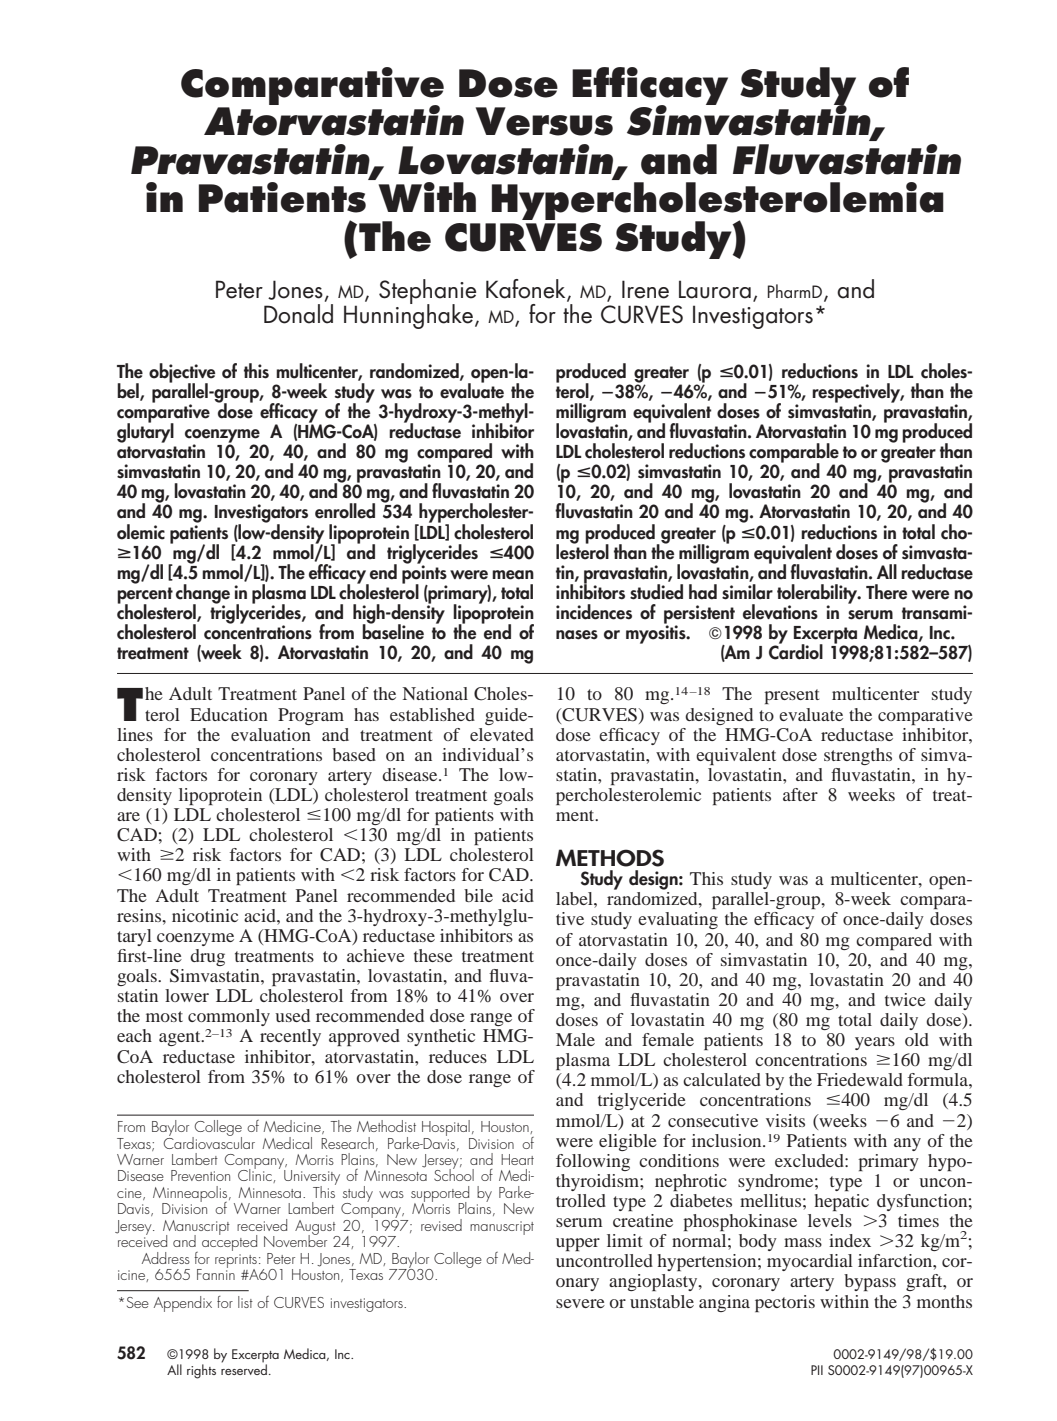 The image size is (1057, 1421). Describe the element at coordinates (580, 1303) in the screenshot. I see `severe` at that location.
